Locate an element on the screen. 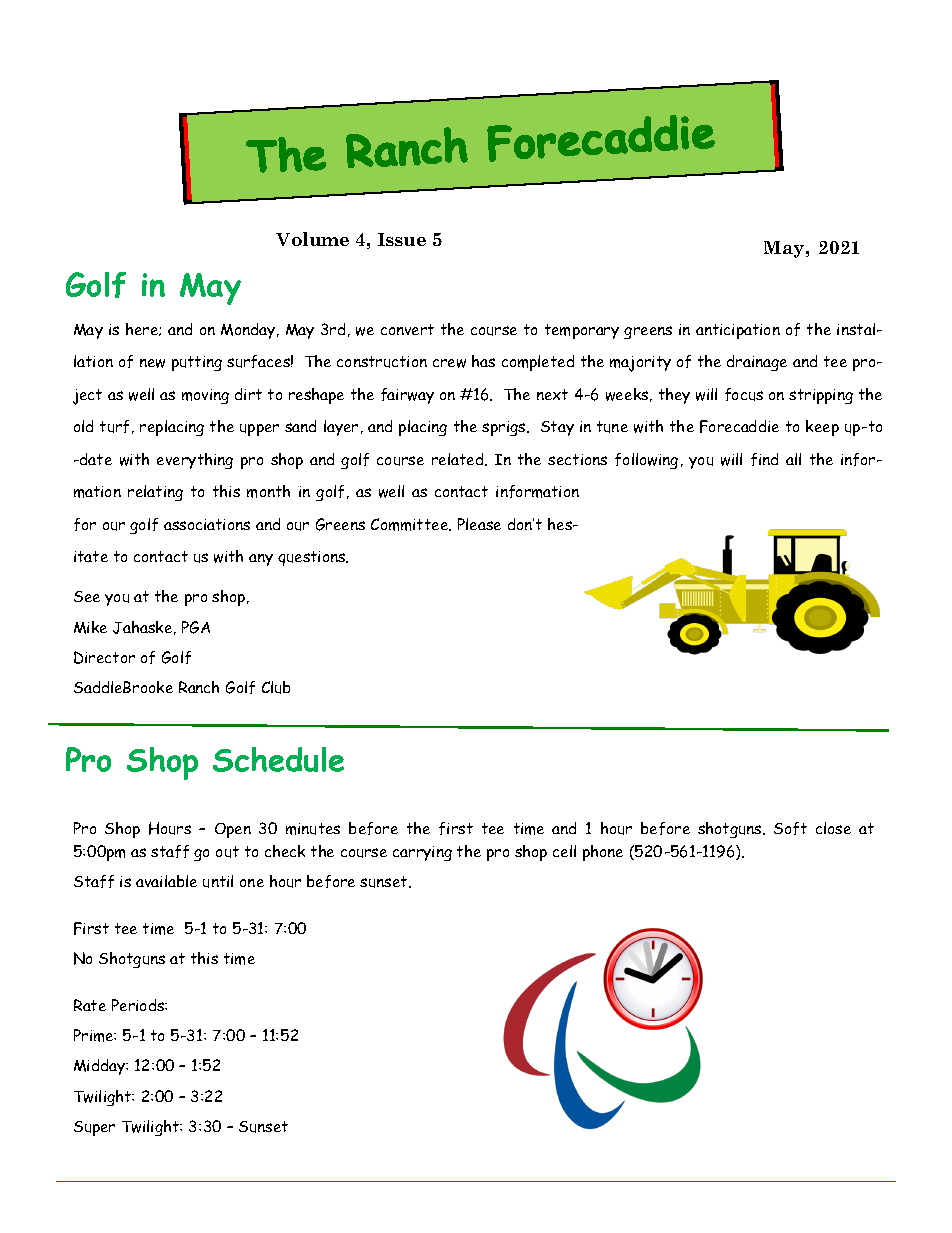  Super is located at coordinates (94, 1128).
